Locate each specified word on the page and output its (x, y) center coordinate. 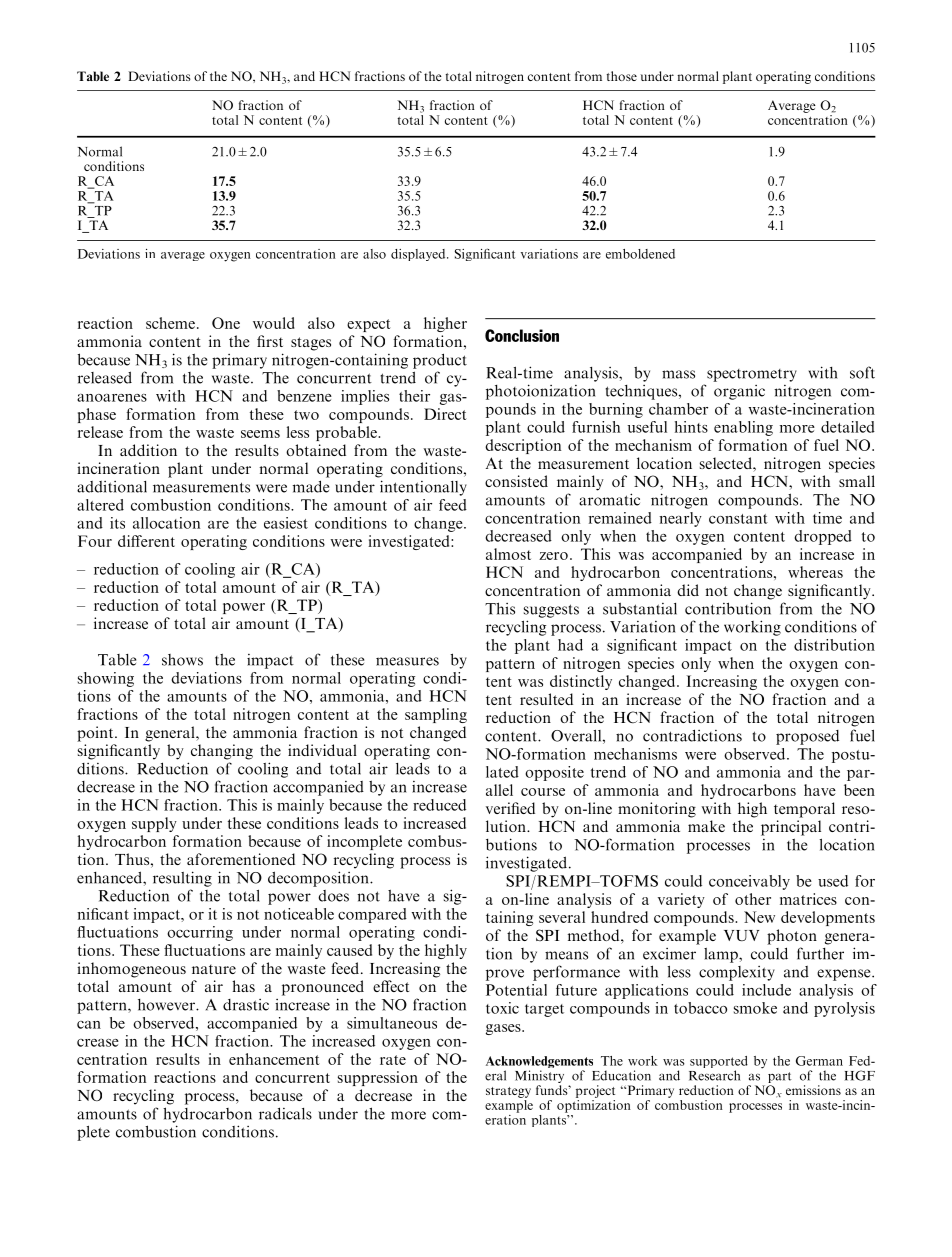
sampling (436, 715)
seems (260, 434)
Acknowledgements (539, 1063)
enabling (743, 428)
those (622, 76)
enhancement (274, 1059)
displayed (419, 255)
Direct (445, 414)
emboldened (640, 254)
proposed (807, 737)
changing (222, 752)
